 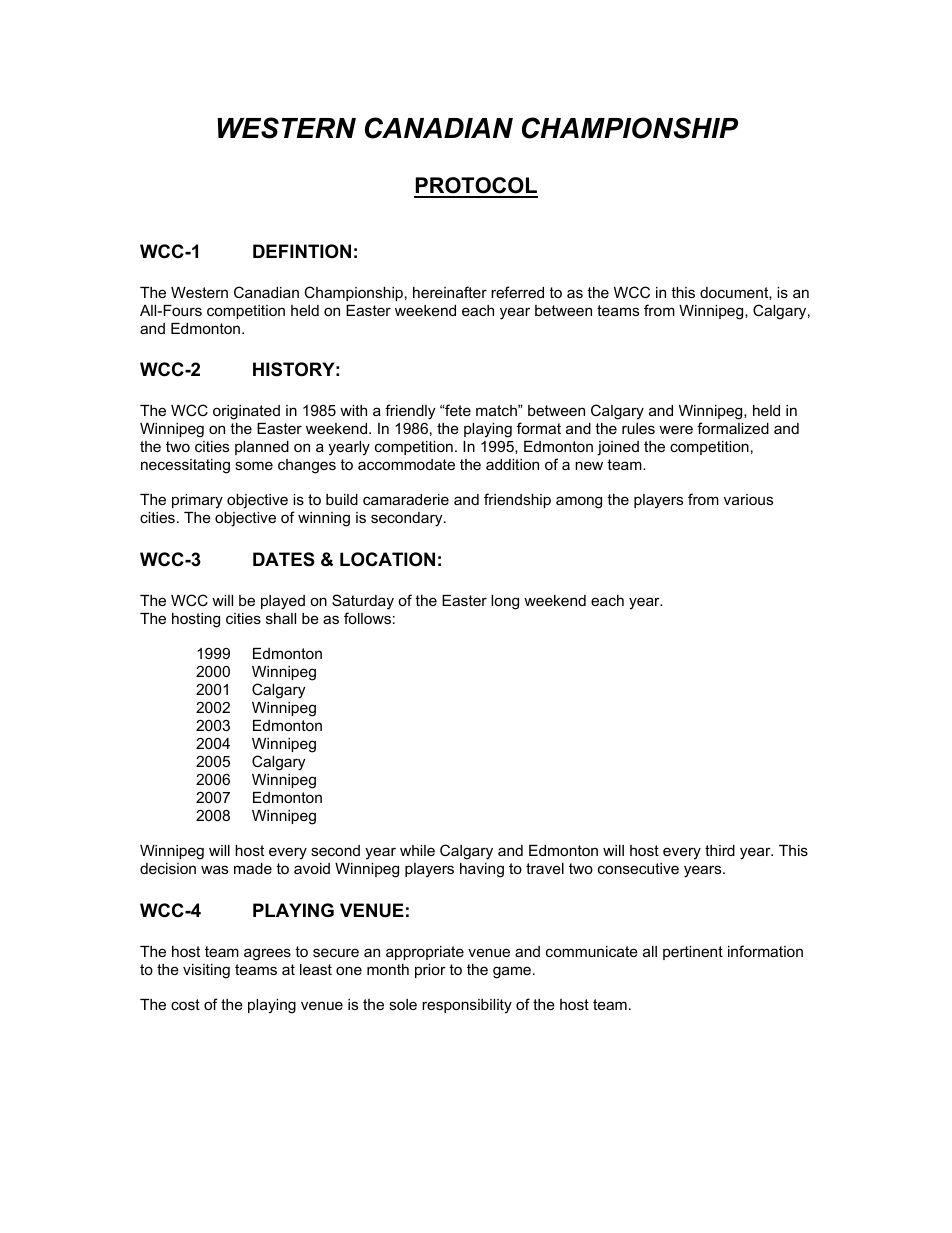 What do you see at coordinates (505, 602) in the image?
I see `long` at bounding box center [505, 602].
